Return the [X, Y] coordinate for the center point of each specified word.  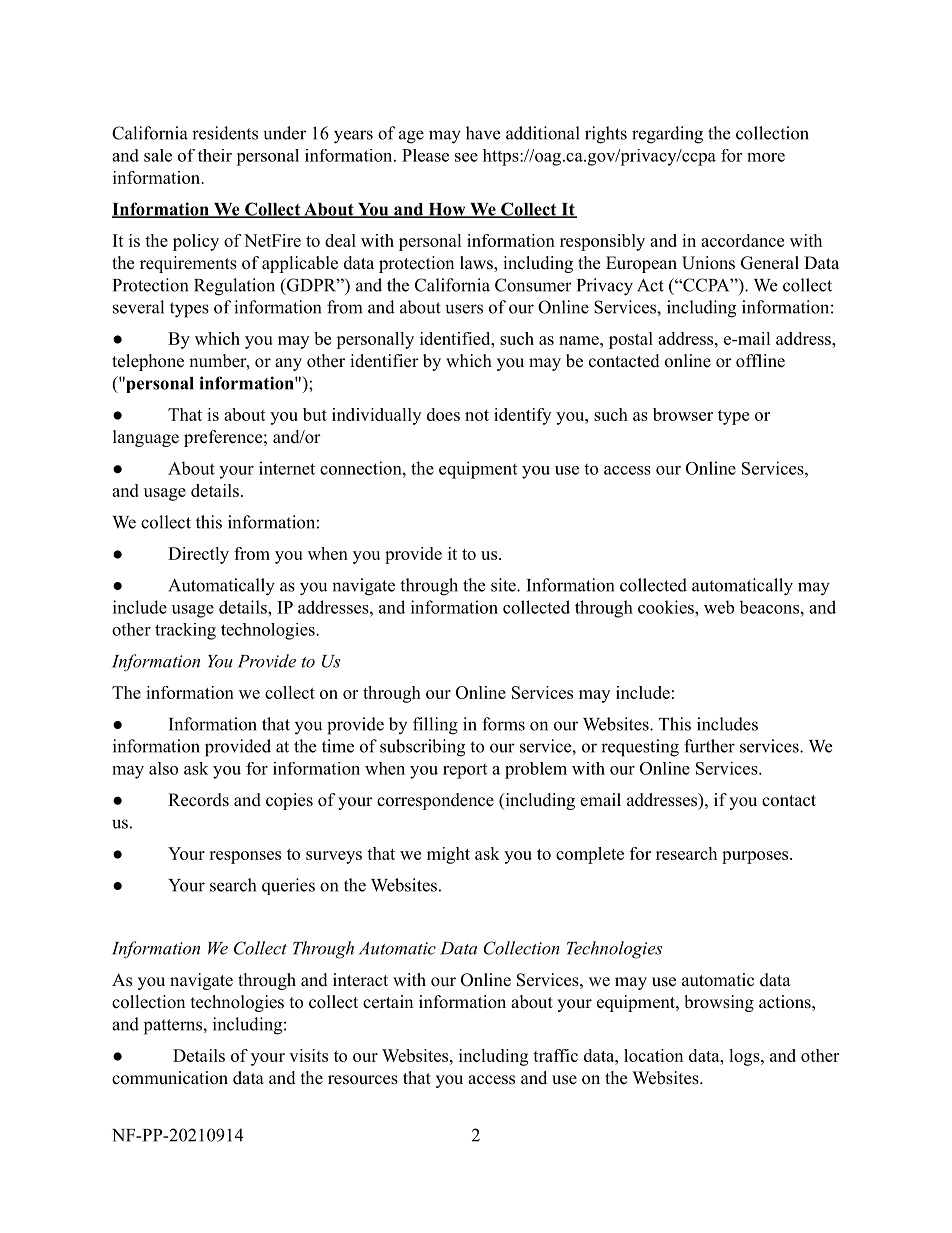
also [163, 768]
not [477, 415]
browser [683, 414]
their [215, 155]
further [709, 746]
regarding [667, 135]
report [465, 771]
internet [287, 468]
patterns [174, 1027]
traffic [555, 1055]
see [466, 157]
